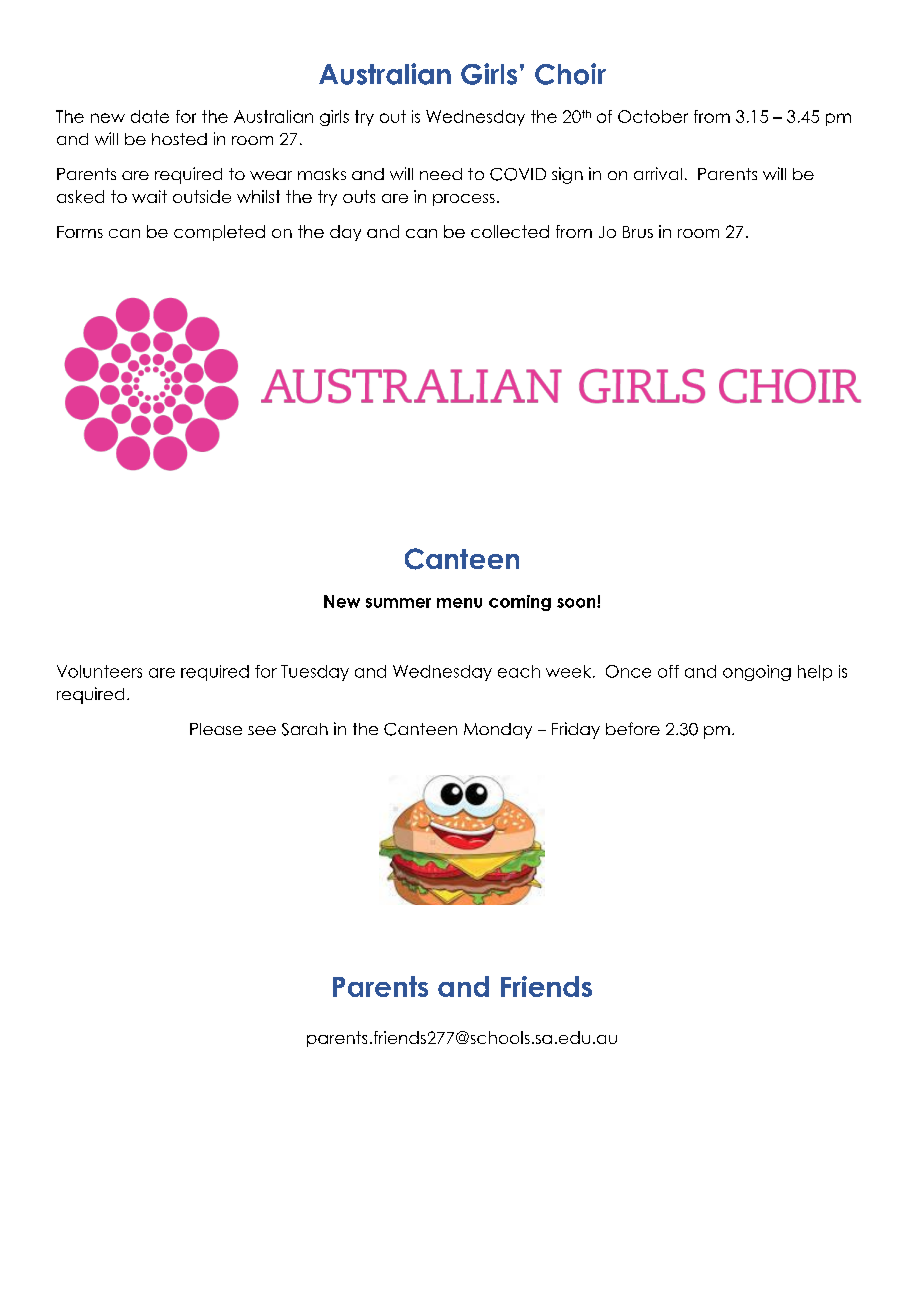 The image size is (924, 1308). Describe the element at coordinates (498, 731) in the document. I see `Monday` at that location.
